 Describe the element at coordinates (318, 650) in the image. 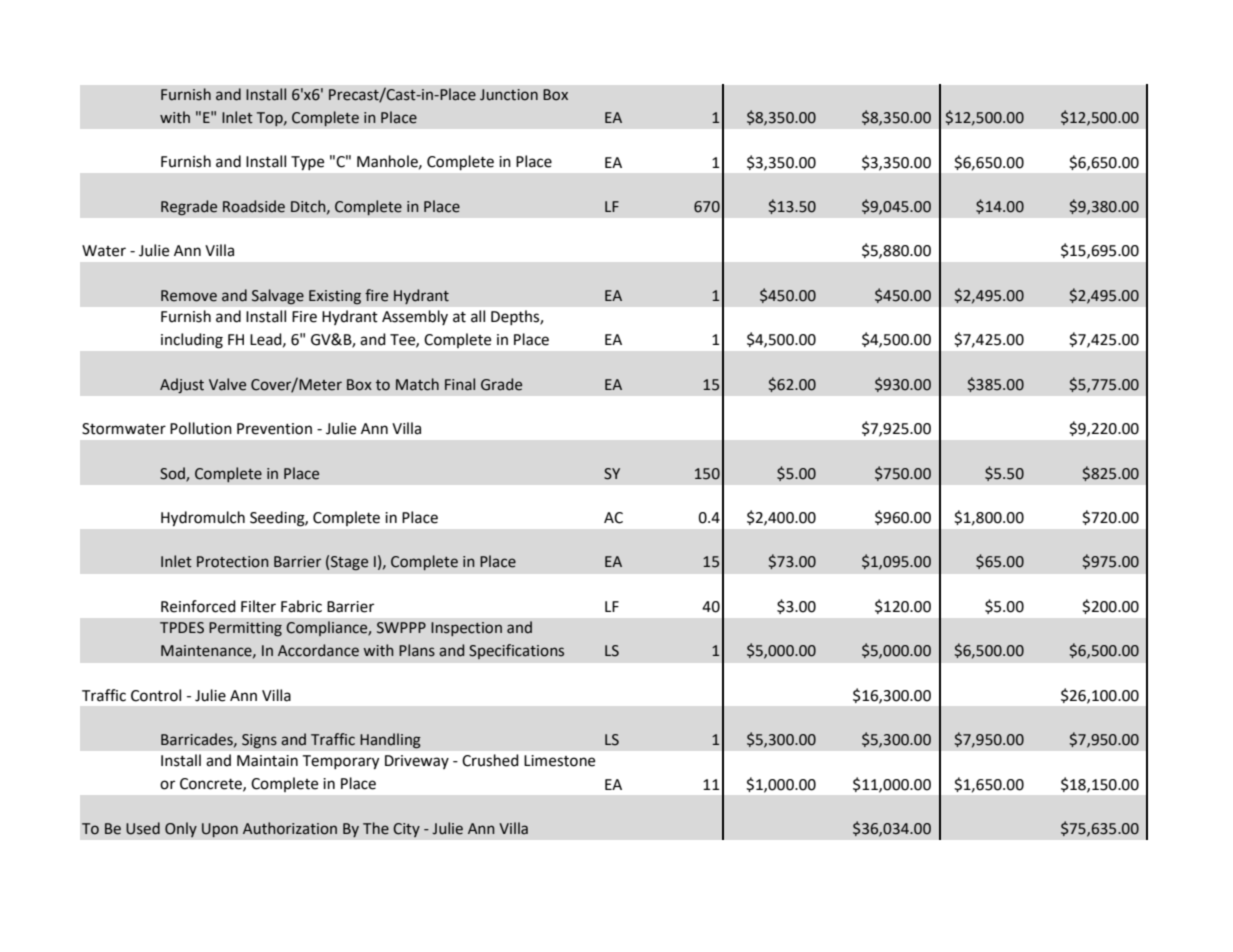

I see `Accordance` at that location.
